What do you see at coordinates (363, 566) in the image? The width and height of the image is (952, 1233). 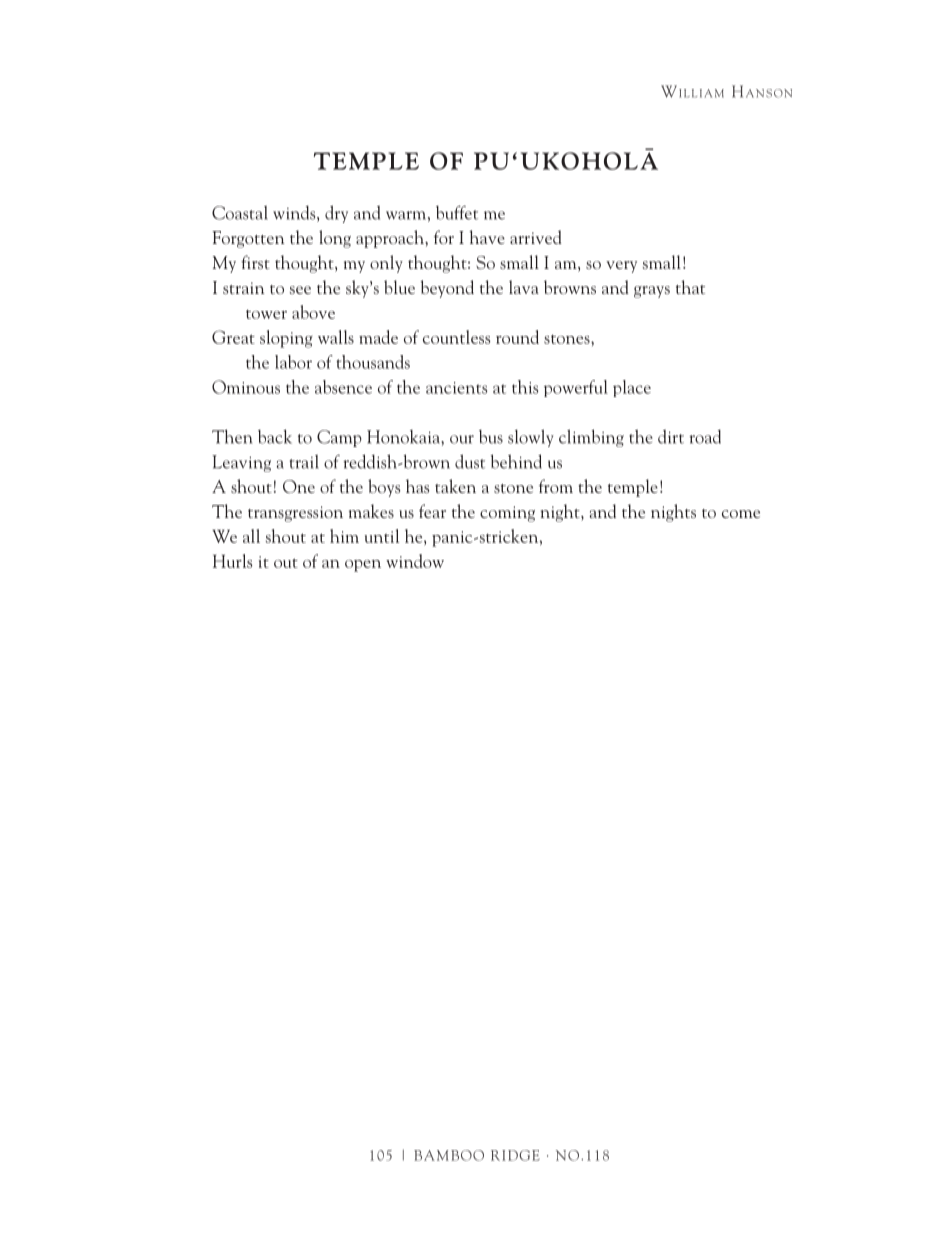 I see `open` at bounding box center [363, 566].
